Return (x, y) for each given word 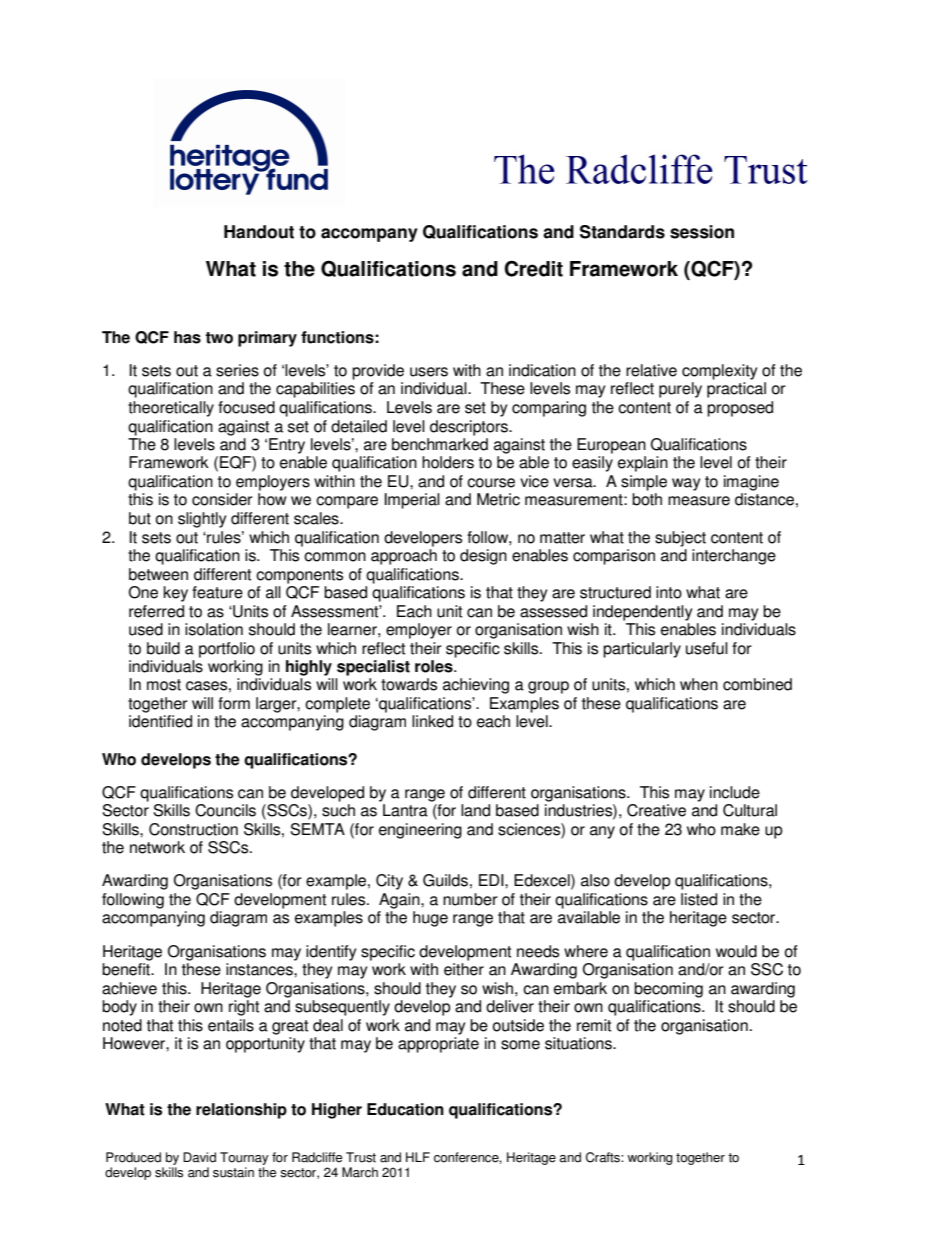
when (699, 684)
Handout (259, 232)
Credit (533, 268)
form (234, 703)
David (199, 1157)
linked (432, 721)
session (702, 232)
